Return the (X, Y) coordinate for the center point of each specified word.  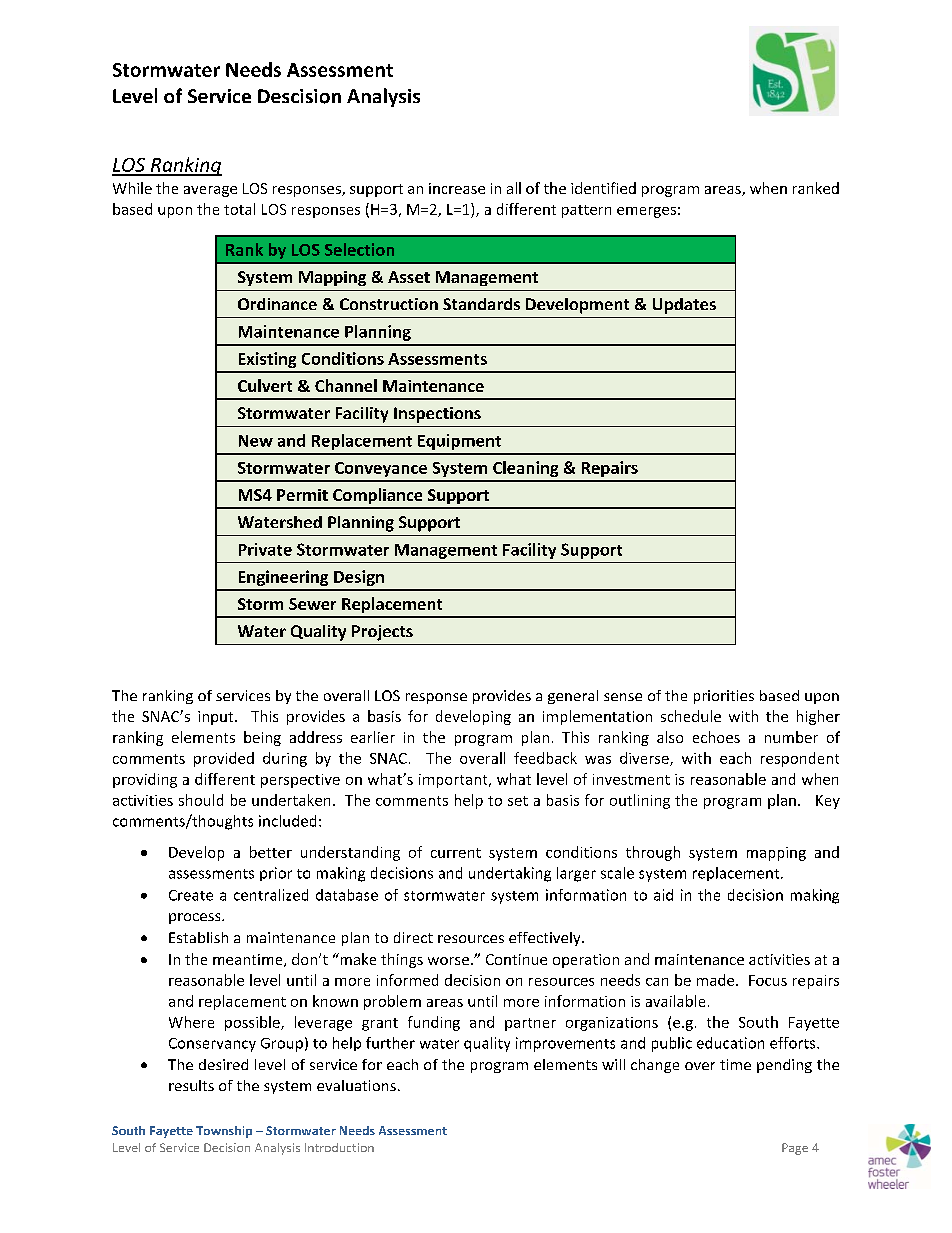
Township (224, 1132)
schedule (691, 716)
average (210, 191)
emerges (646, 212)
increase (457, 188)
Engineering (283, 578)
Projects (382, 633)
